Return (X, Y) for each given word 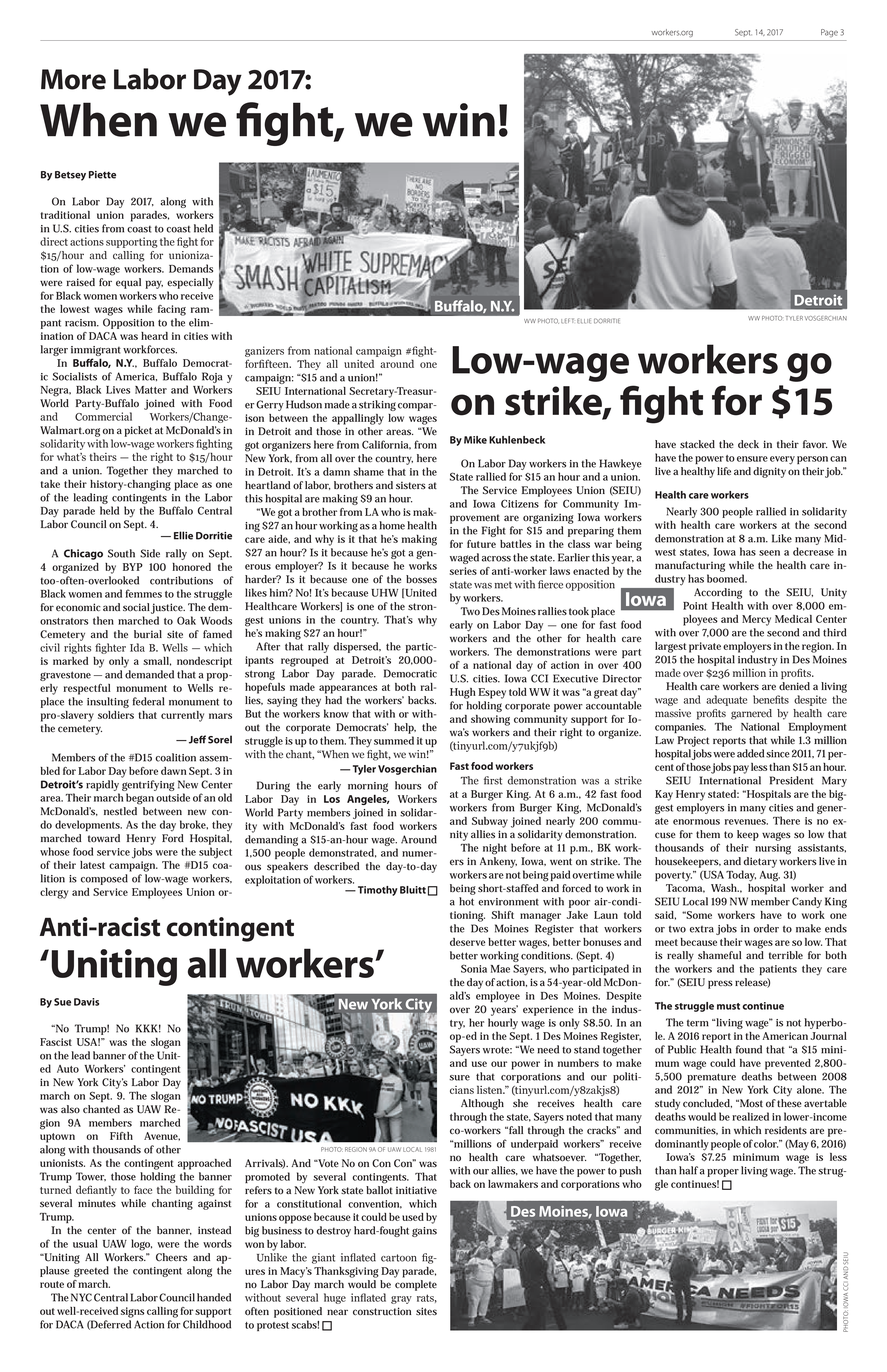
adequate (726, 700)
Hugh (463, 693)
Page (829, 33)
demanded (149, 674)
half (688, 1170)
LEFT (567, 321)
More (73, 79)
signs (132, 1312)
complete (416, 1285)
